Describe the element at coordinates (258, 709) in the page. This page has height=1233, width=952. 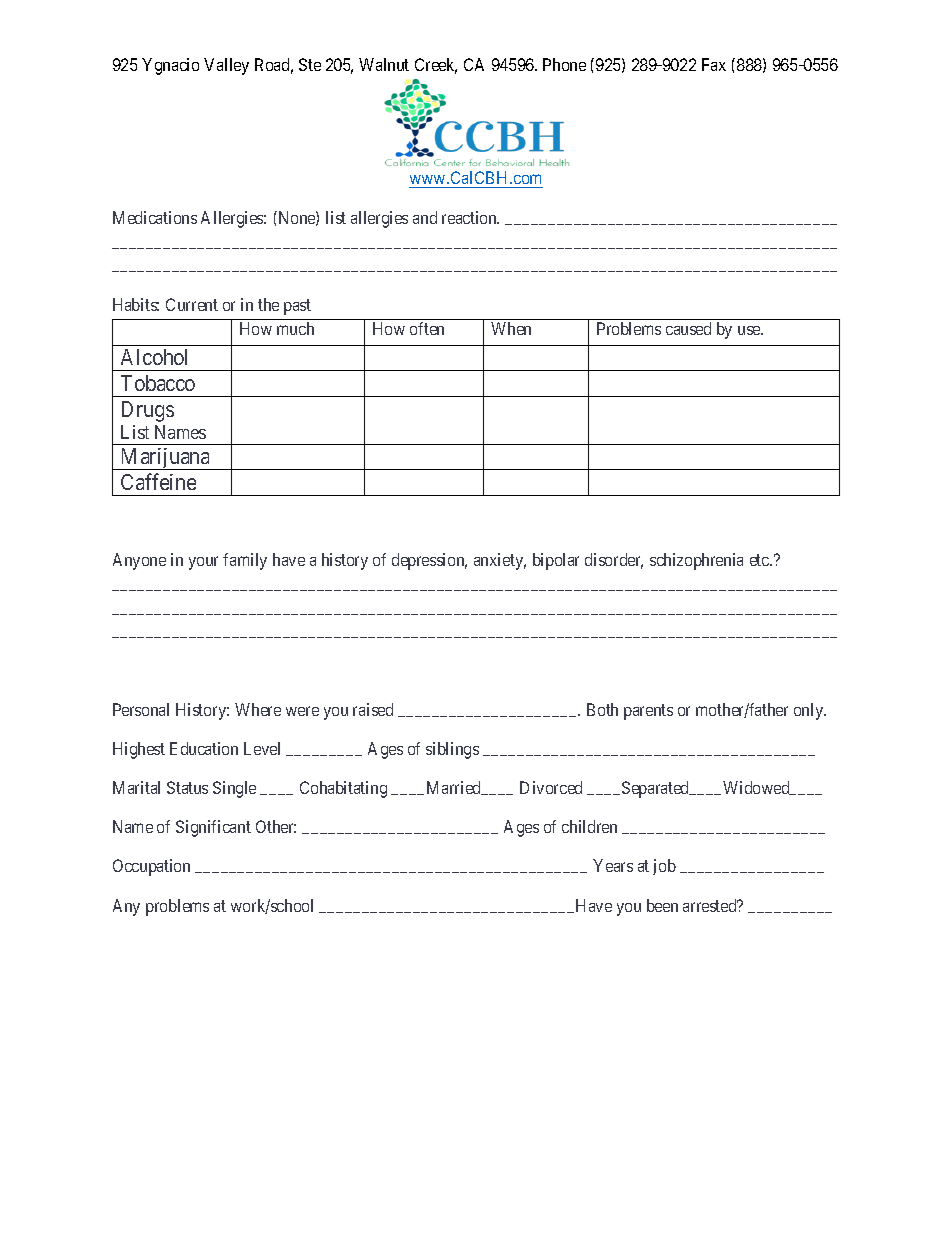
I see `Where` at that location.
